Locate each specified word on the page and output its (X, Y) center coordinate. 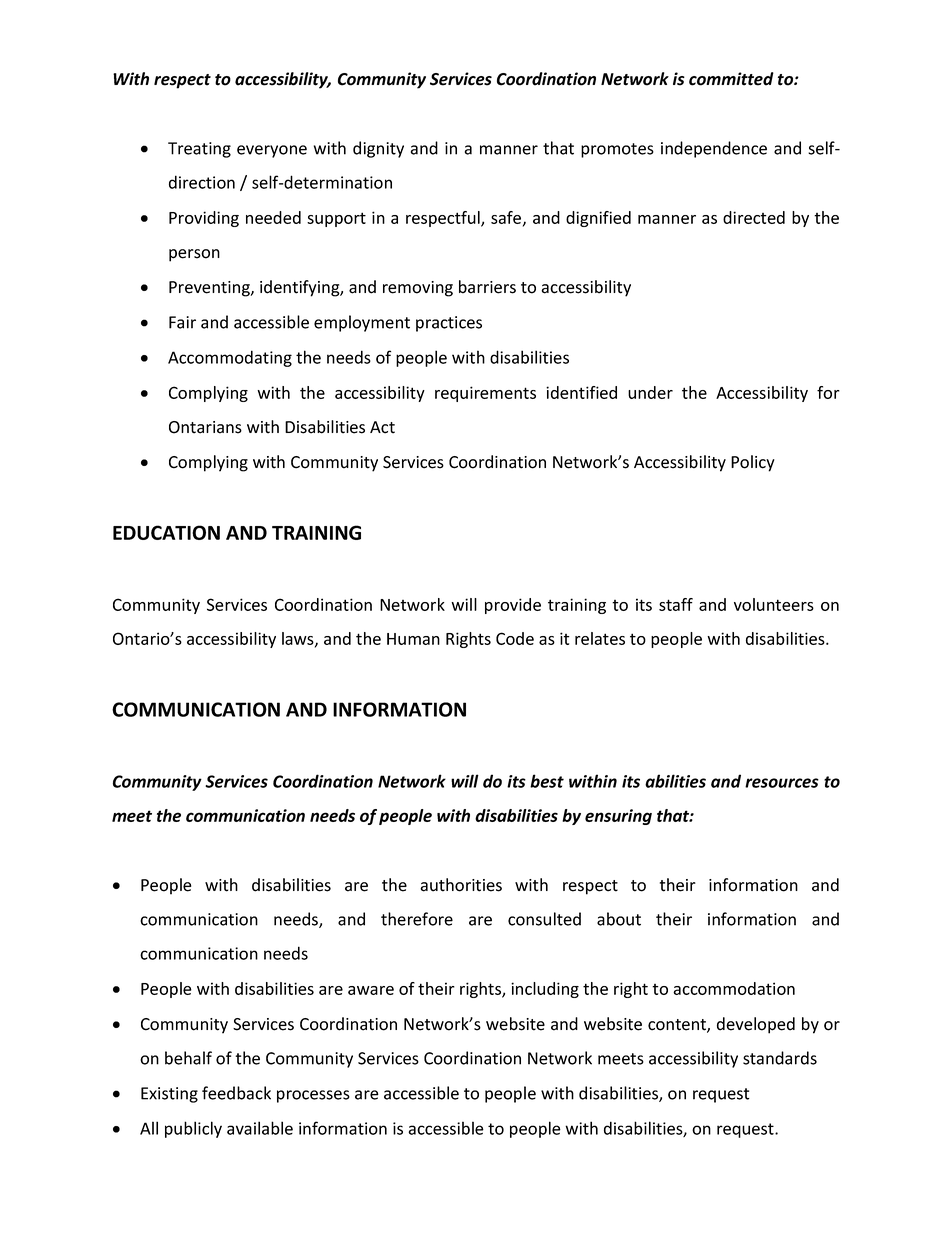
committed (731, 79)
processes (313, 1096)
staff (676, 604)
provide (513, 606)
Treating (199, 150)
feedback (236, 1093)
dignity (378, 149)
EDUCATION (166, 532)
